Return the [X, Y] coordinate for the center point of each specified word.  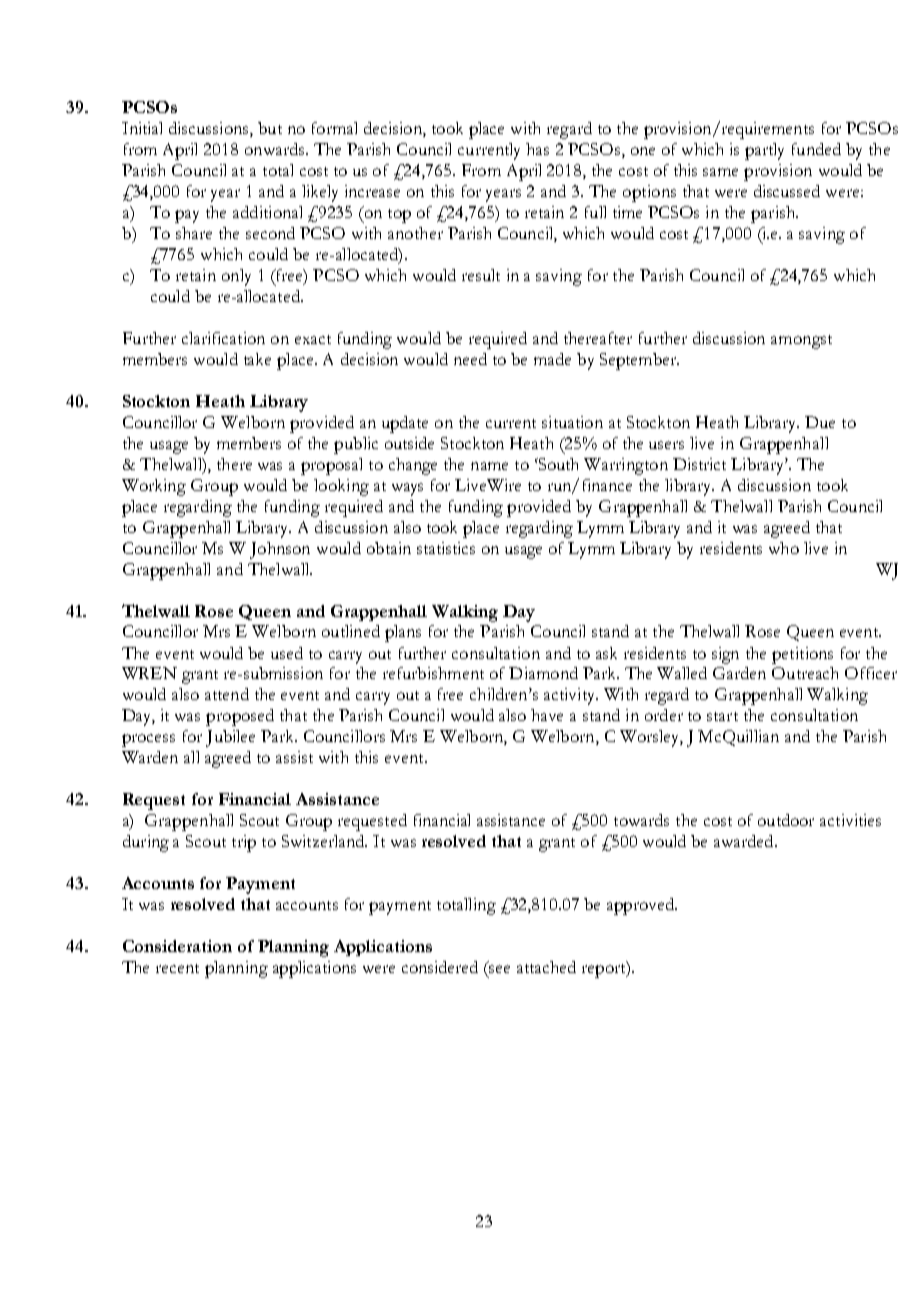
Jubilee [230, 738]
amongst [801, 342]
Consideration [177, 946]
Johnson [280, 550]
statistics [446, 548]
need [470, 359]
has [537, 149]
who [784, 548]
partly [764, 151]
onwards [276, 149]
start [722, 716]
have [547, 715]
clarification [223, 338]
